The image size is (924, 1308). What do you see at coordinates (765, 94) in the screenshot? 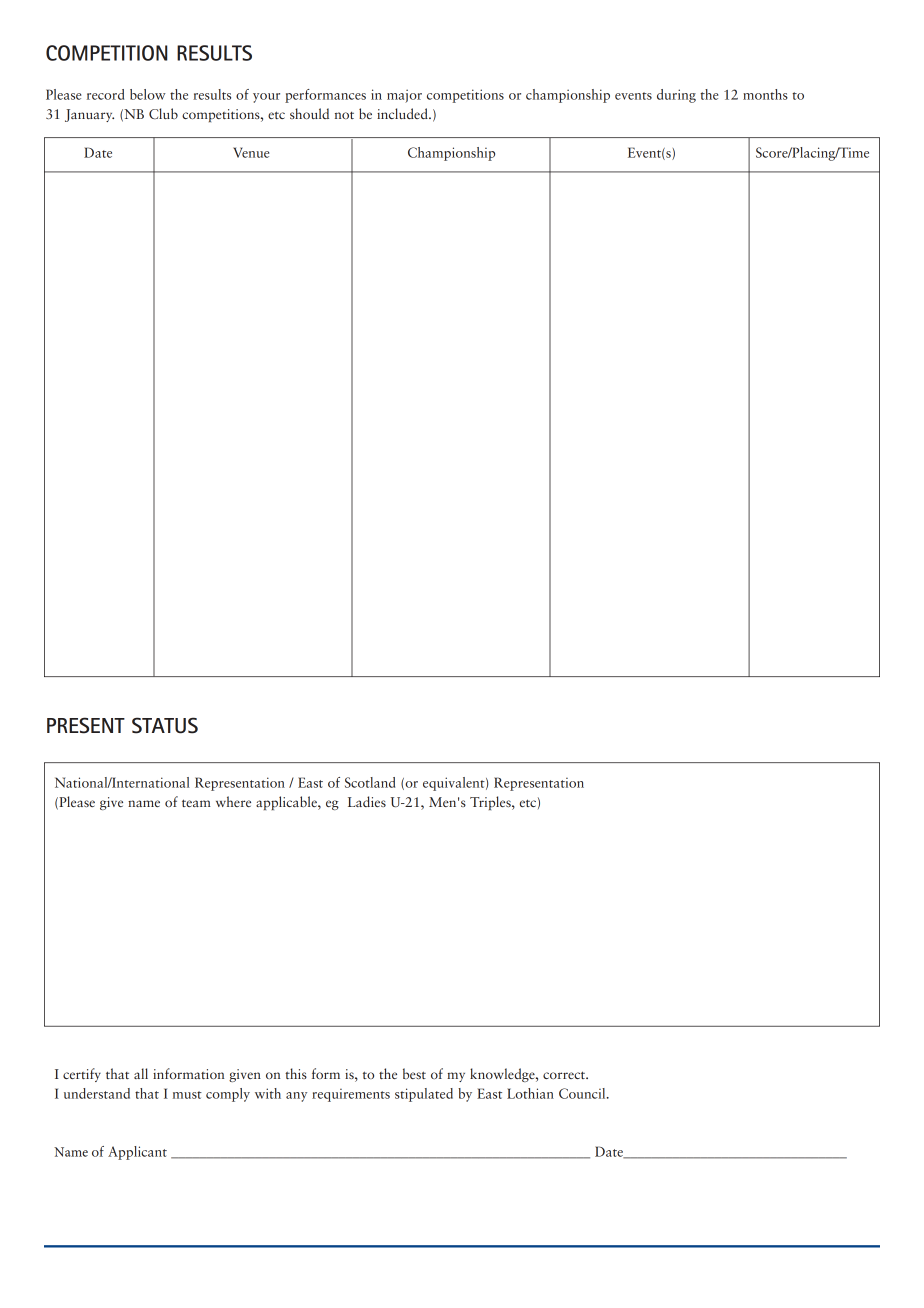
I see `months` at bounding box center [765, 94].
